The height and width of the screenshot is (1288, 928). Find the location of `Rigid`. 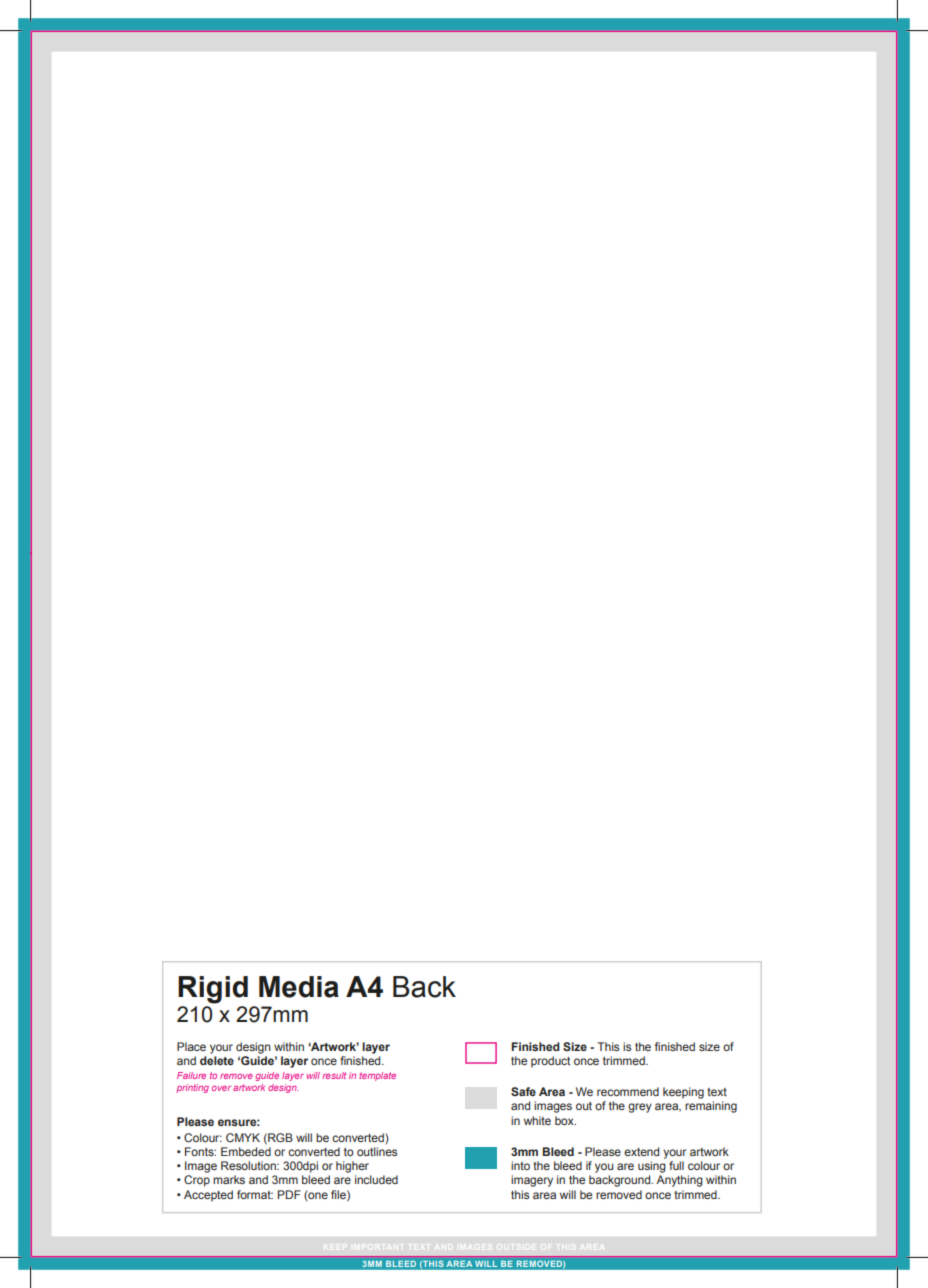

Rigid is located at coordinates (213, 990).
